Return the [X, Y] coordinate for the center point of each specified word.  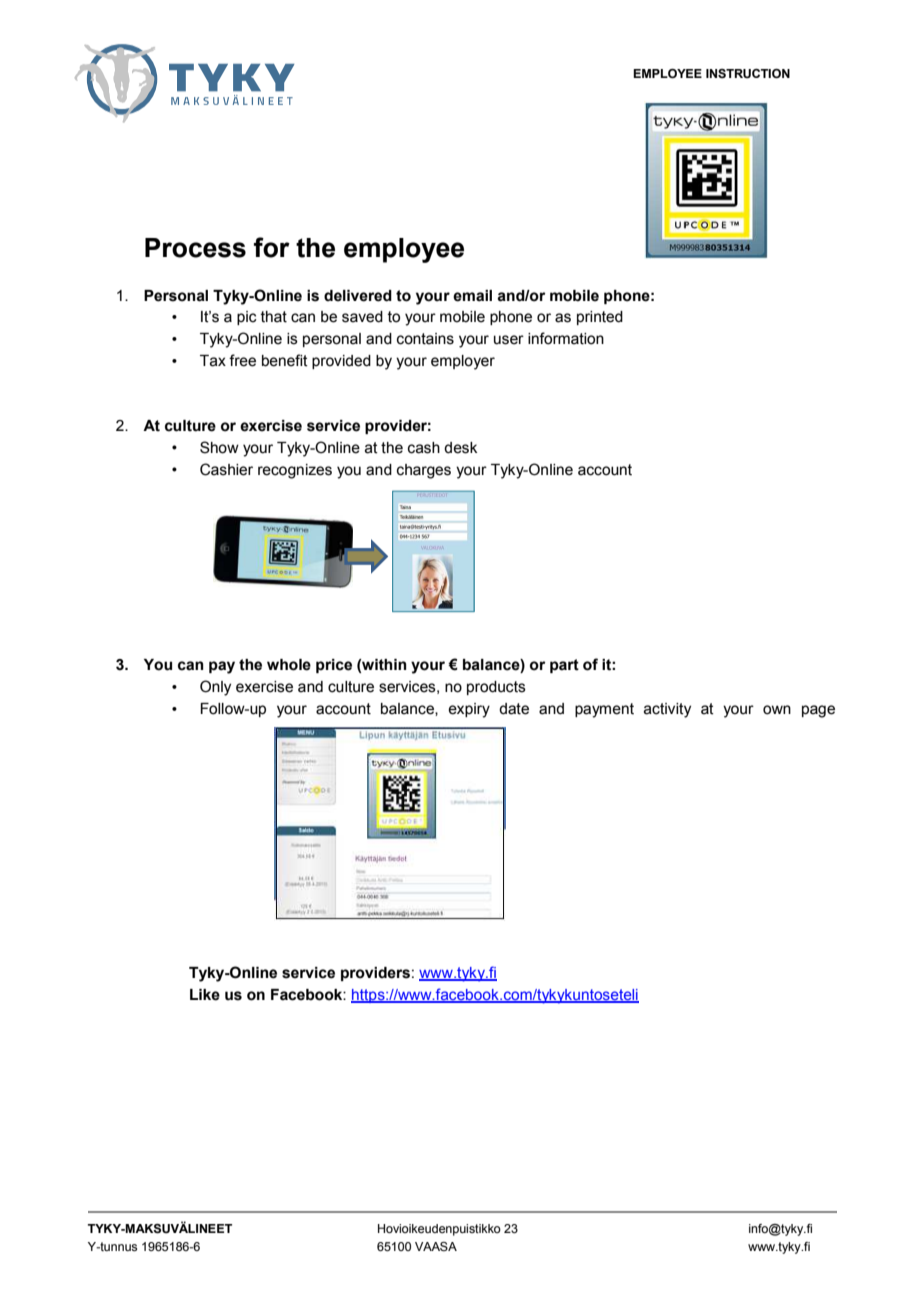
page [818, 711]
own [777, 710]
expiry [469, 710]
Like [205, 995]
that [274, 317]
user [509, 340]
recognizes [295, 471]
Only [215, 688]
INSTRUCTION [748, 74]
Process [195, 248]
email [472, 296]
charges [424, 471]
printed [600, 318]
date [514, 709]
